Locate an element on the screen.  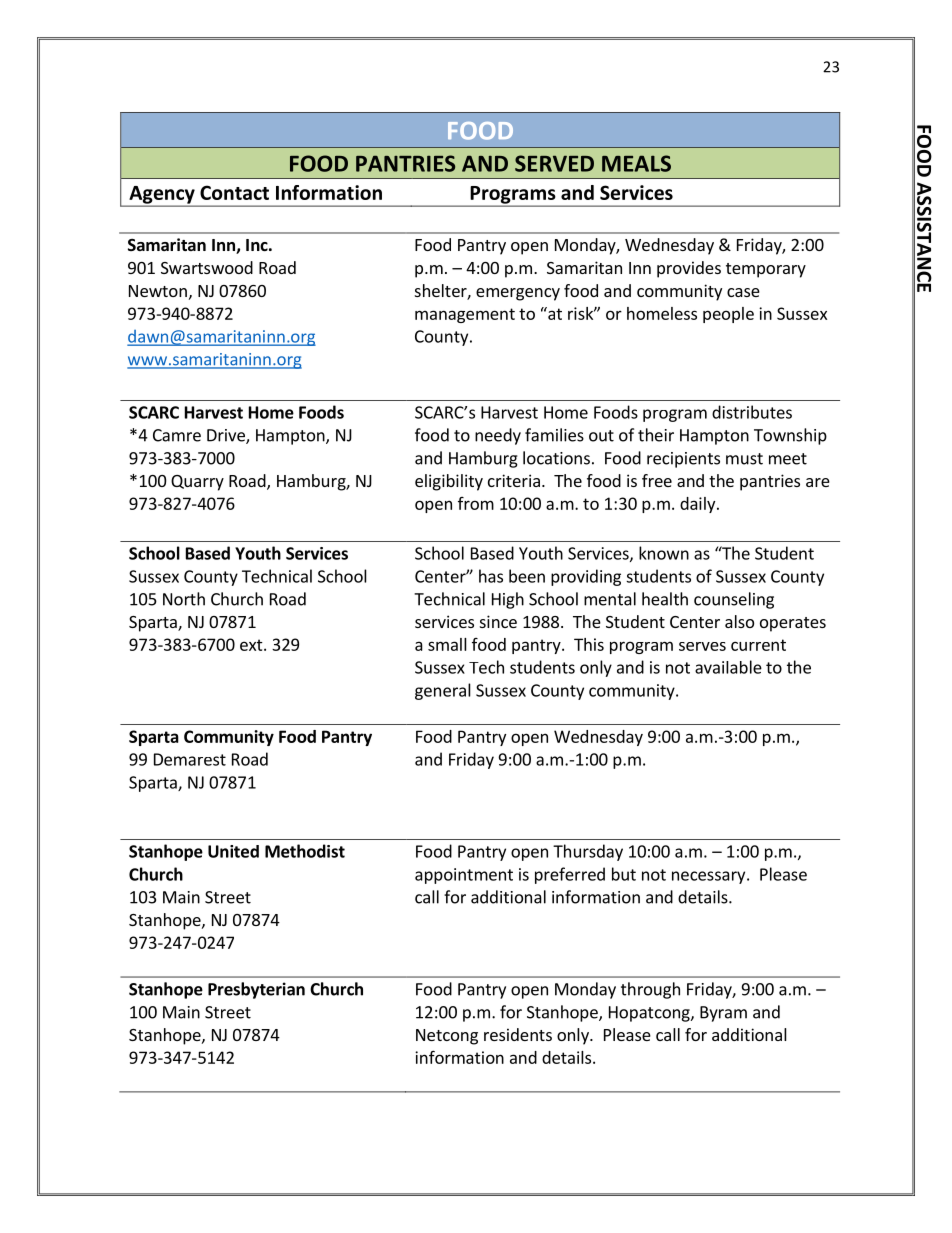
MEALS is located at coordinates (636, 163).
